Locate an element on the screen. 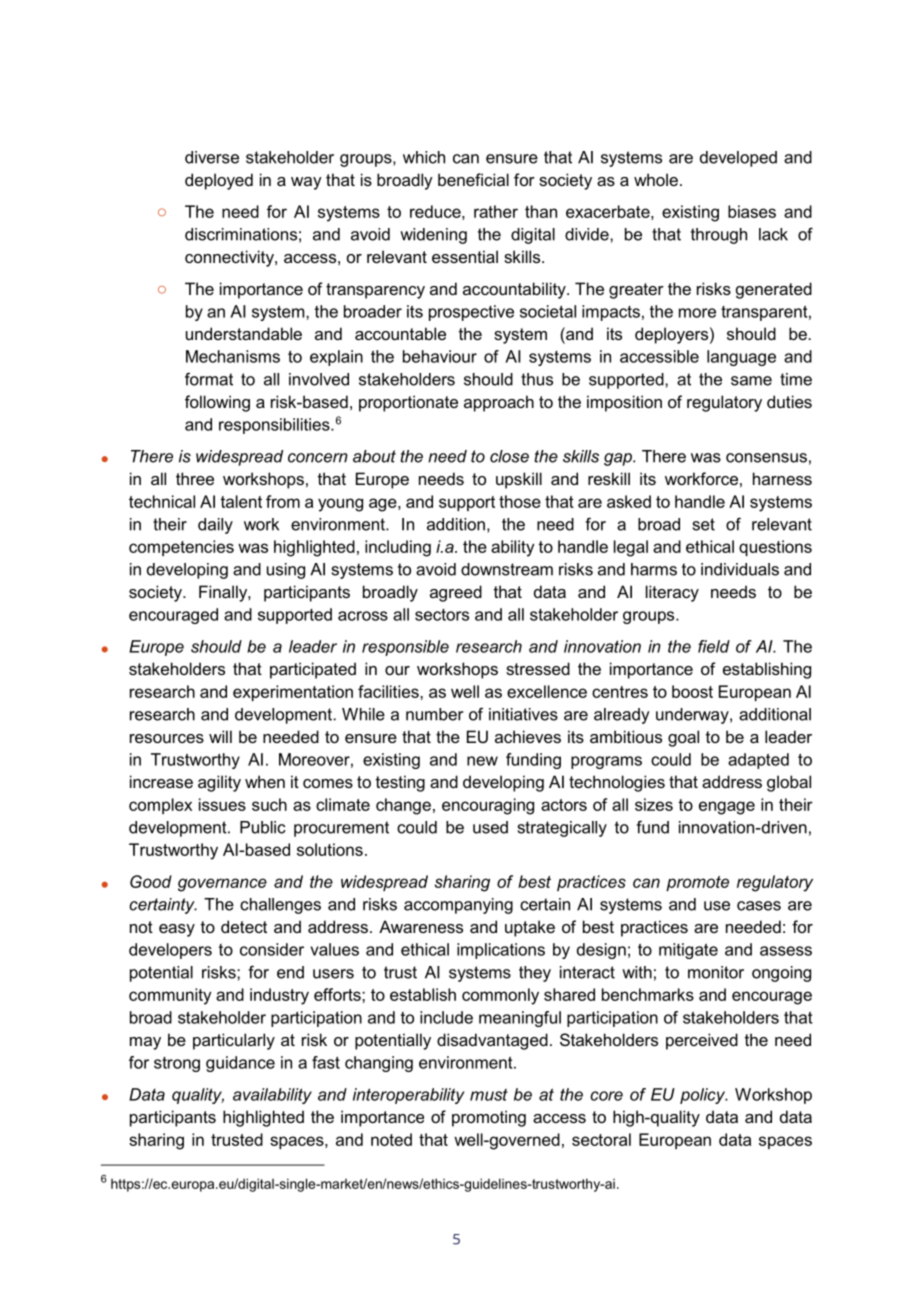 The image size is (924, 1308). policy is located at coordinates (704, 1096).
